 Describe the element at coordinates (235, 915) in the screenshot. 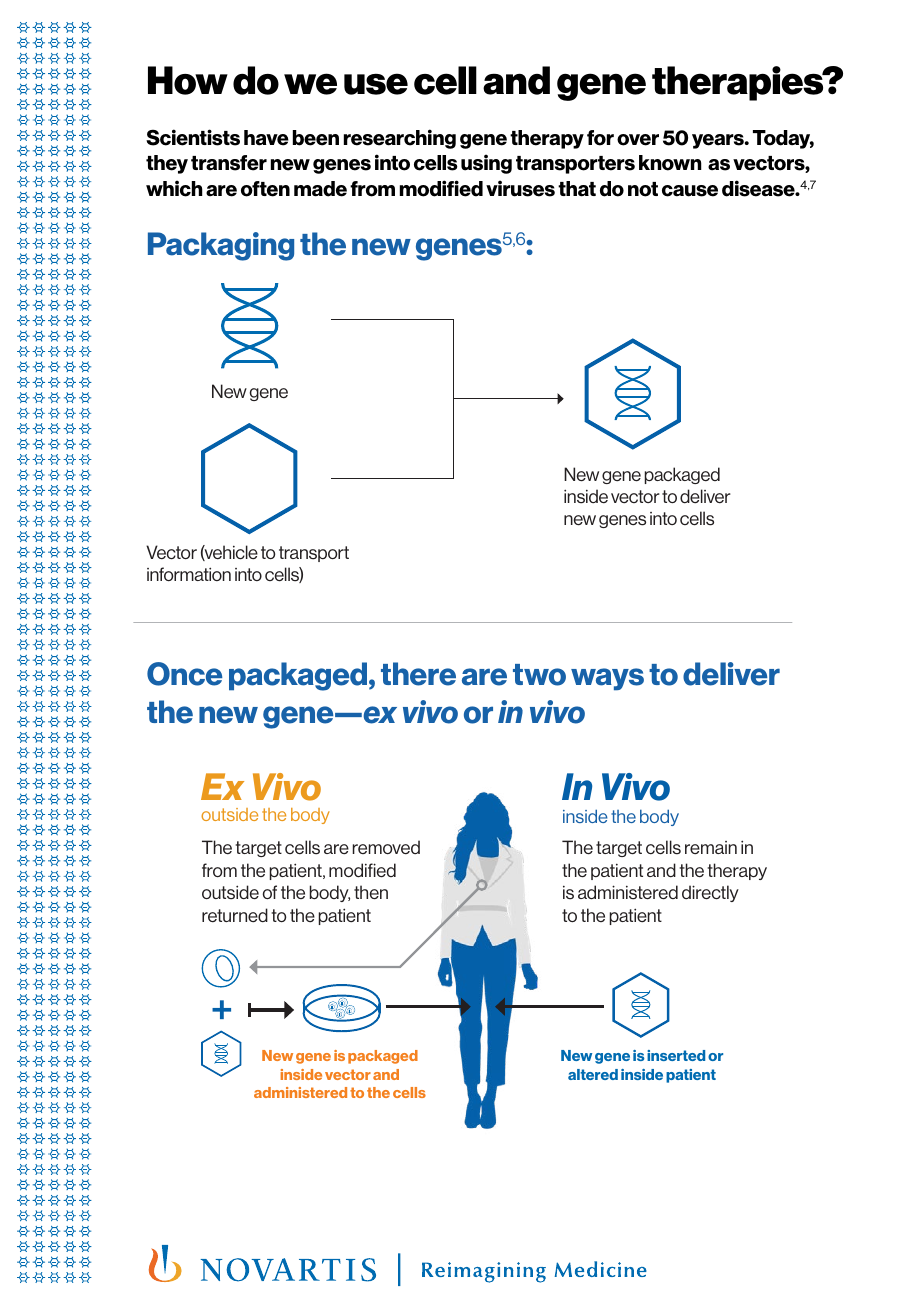

I see `returned` at that location.
